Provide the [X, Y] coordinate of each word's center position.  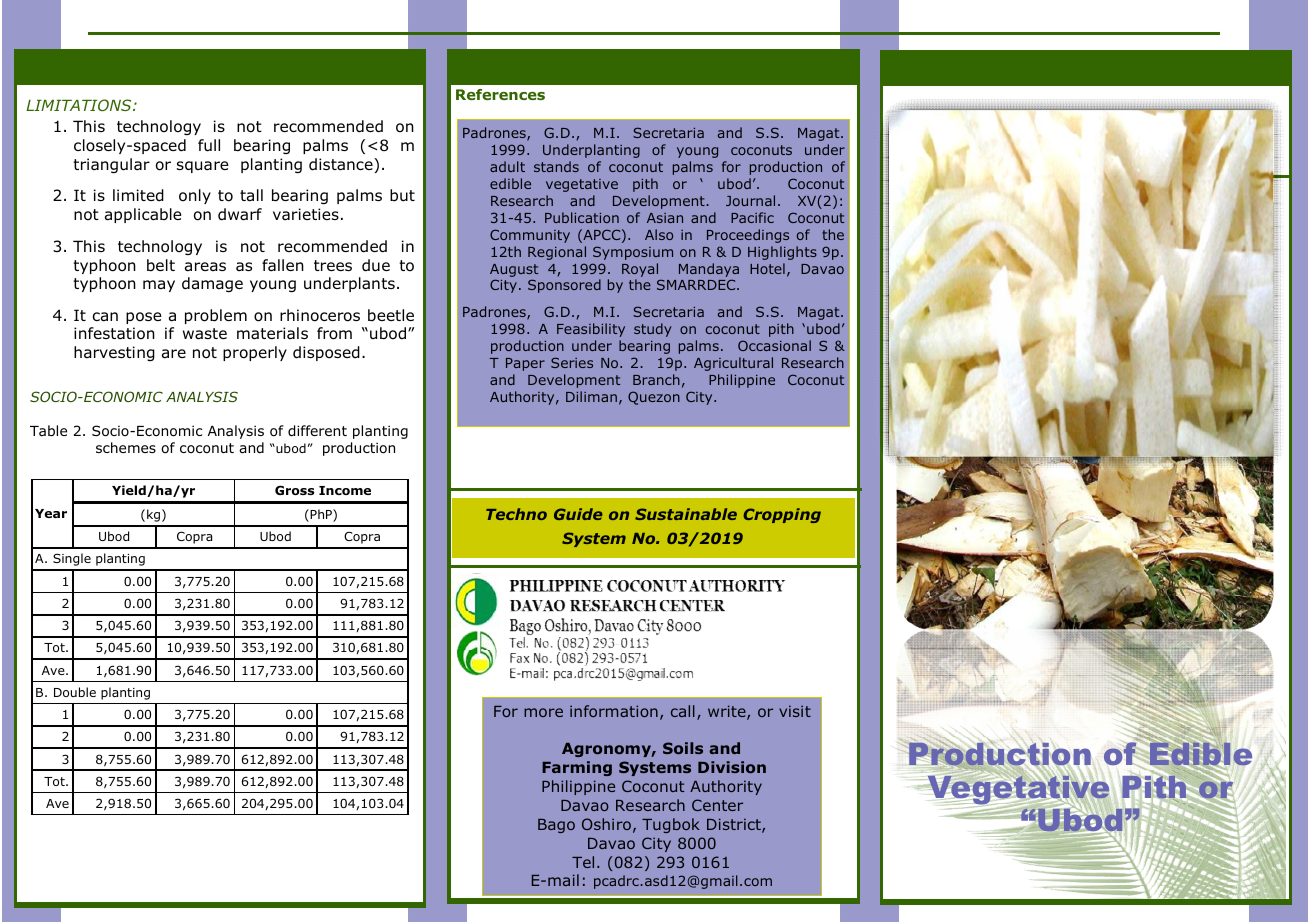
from [334, 333]
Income [345, 490]
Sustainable [686, 514]
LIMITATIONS [80, 105]
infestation [114, 333]
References [500, 94]
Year [51, 513]
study [653, 330]
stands [556, 166]
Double [75, 692]
